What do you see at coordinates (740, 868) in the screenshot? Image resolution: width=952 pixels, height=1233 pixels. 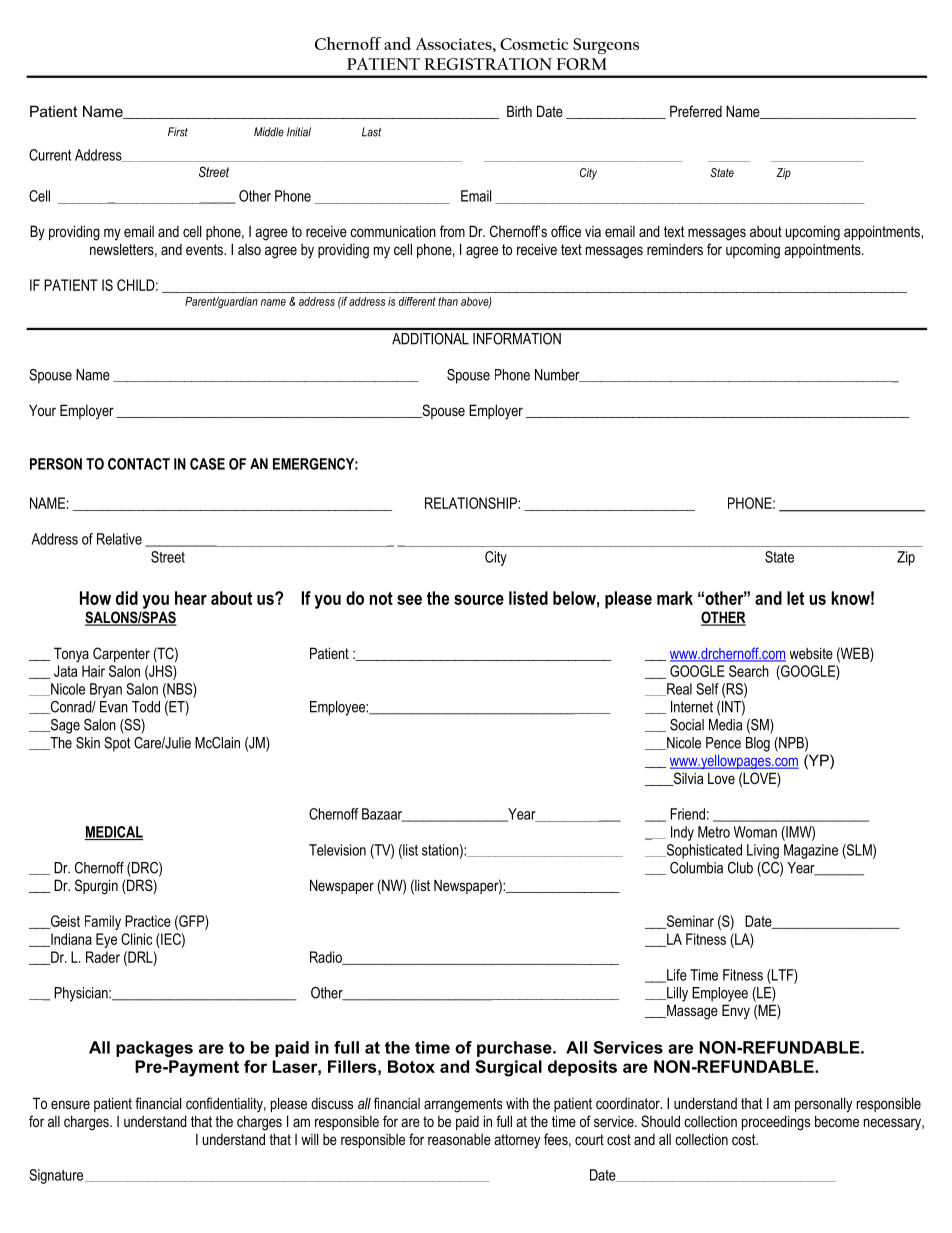 I see `Club` at bounding box center [740, 868].
